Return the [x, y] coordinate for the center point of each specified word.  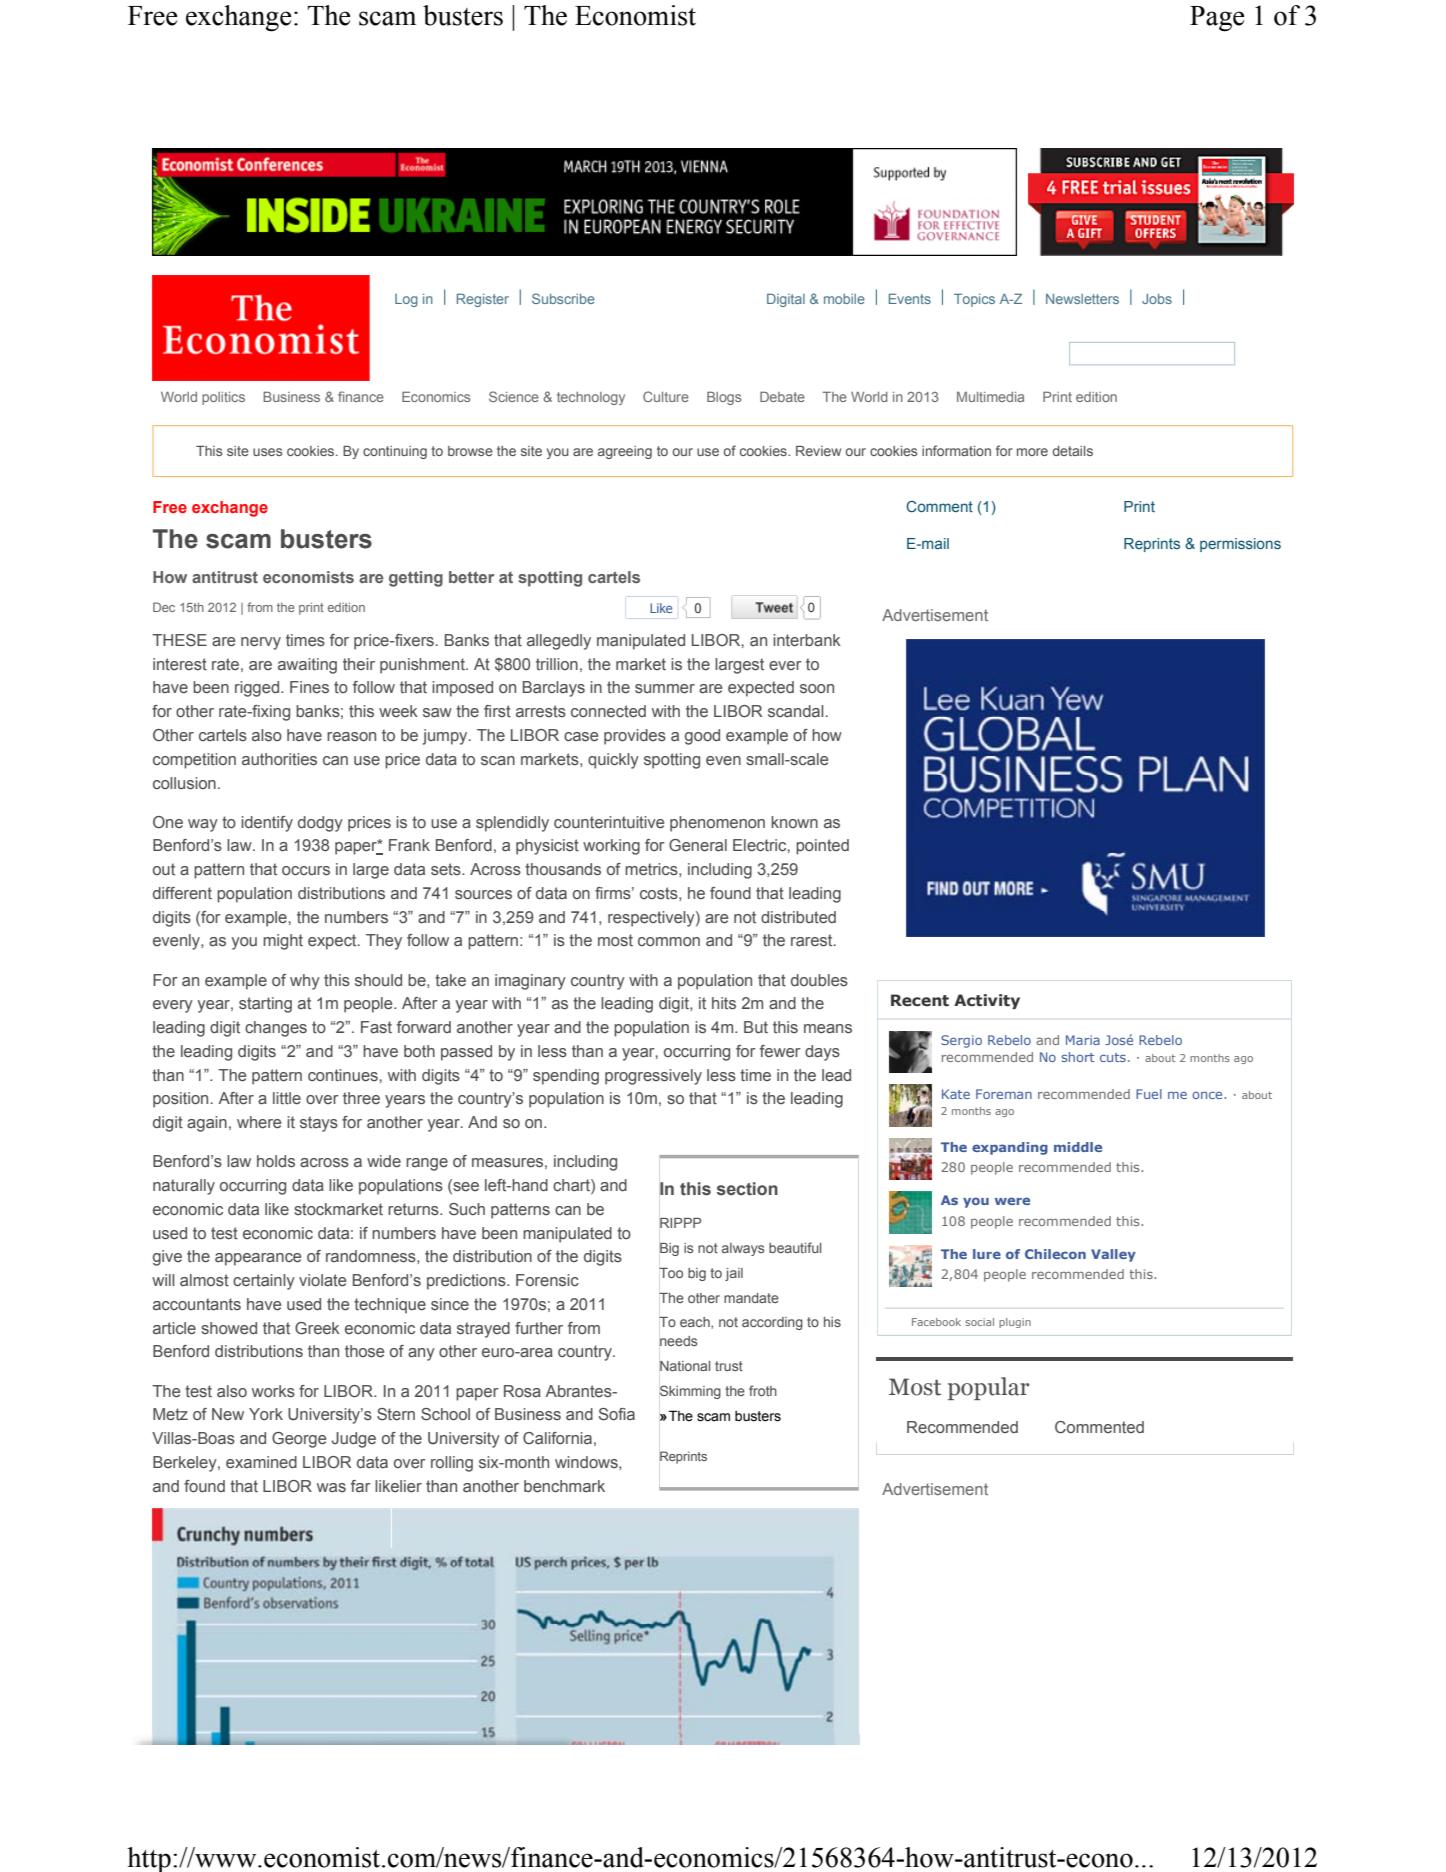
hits [724, 1003]
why [305, 982]
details [1073, 451]
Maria [1083, 1040]
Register [483, 300]
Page [1217, 19]
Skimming [690, 1392]
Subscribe [563, 298]
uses [267, 452]
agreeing [625, 452]
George [299, 1440]
